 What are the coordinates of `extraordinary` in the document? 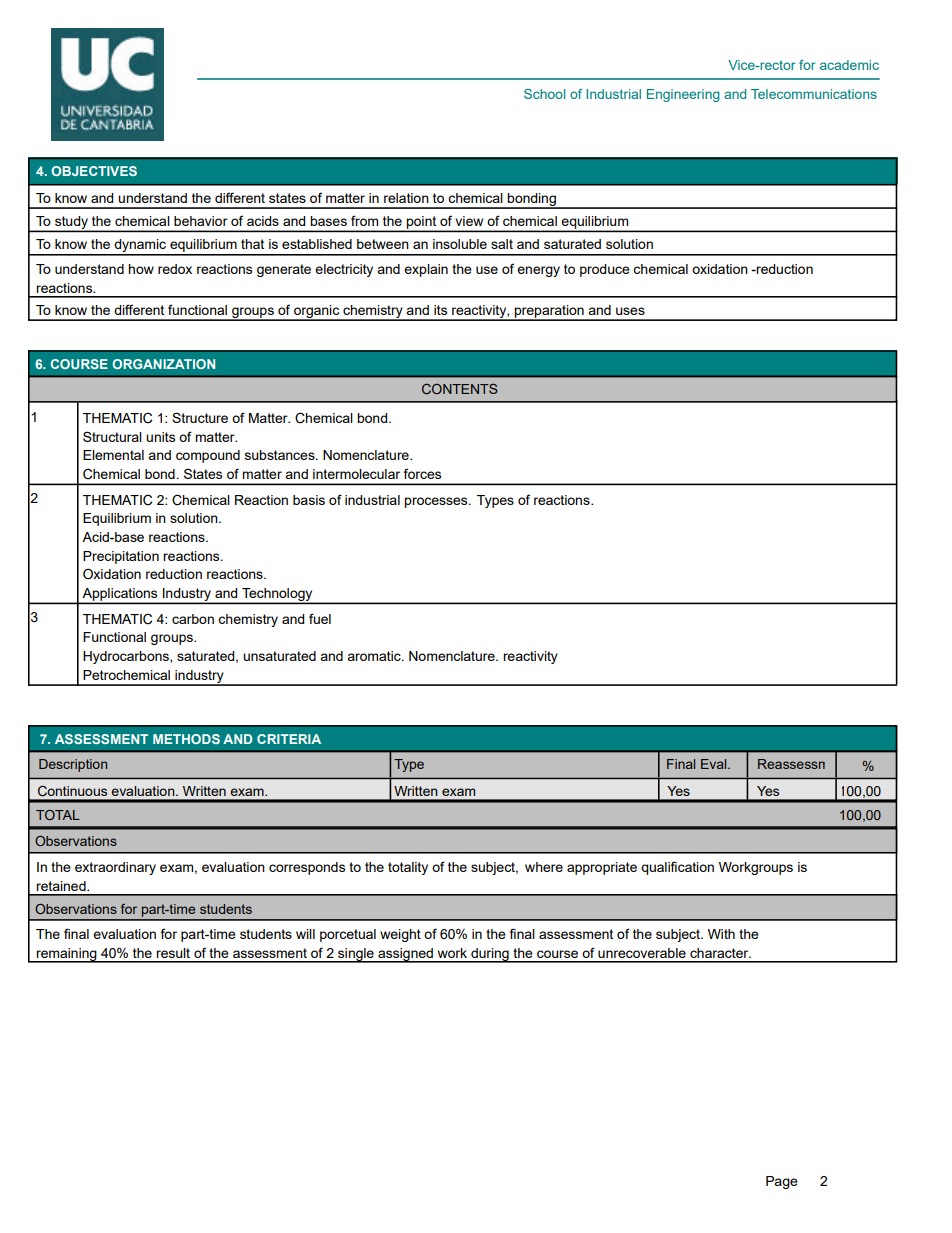 It's located at (115, 868).
